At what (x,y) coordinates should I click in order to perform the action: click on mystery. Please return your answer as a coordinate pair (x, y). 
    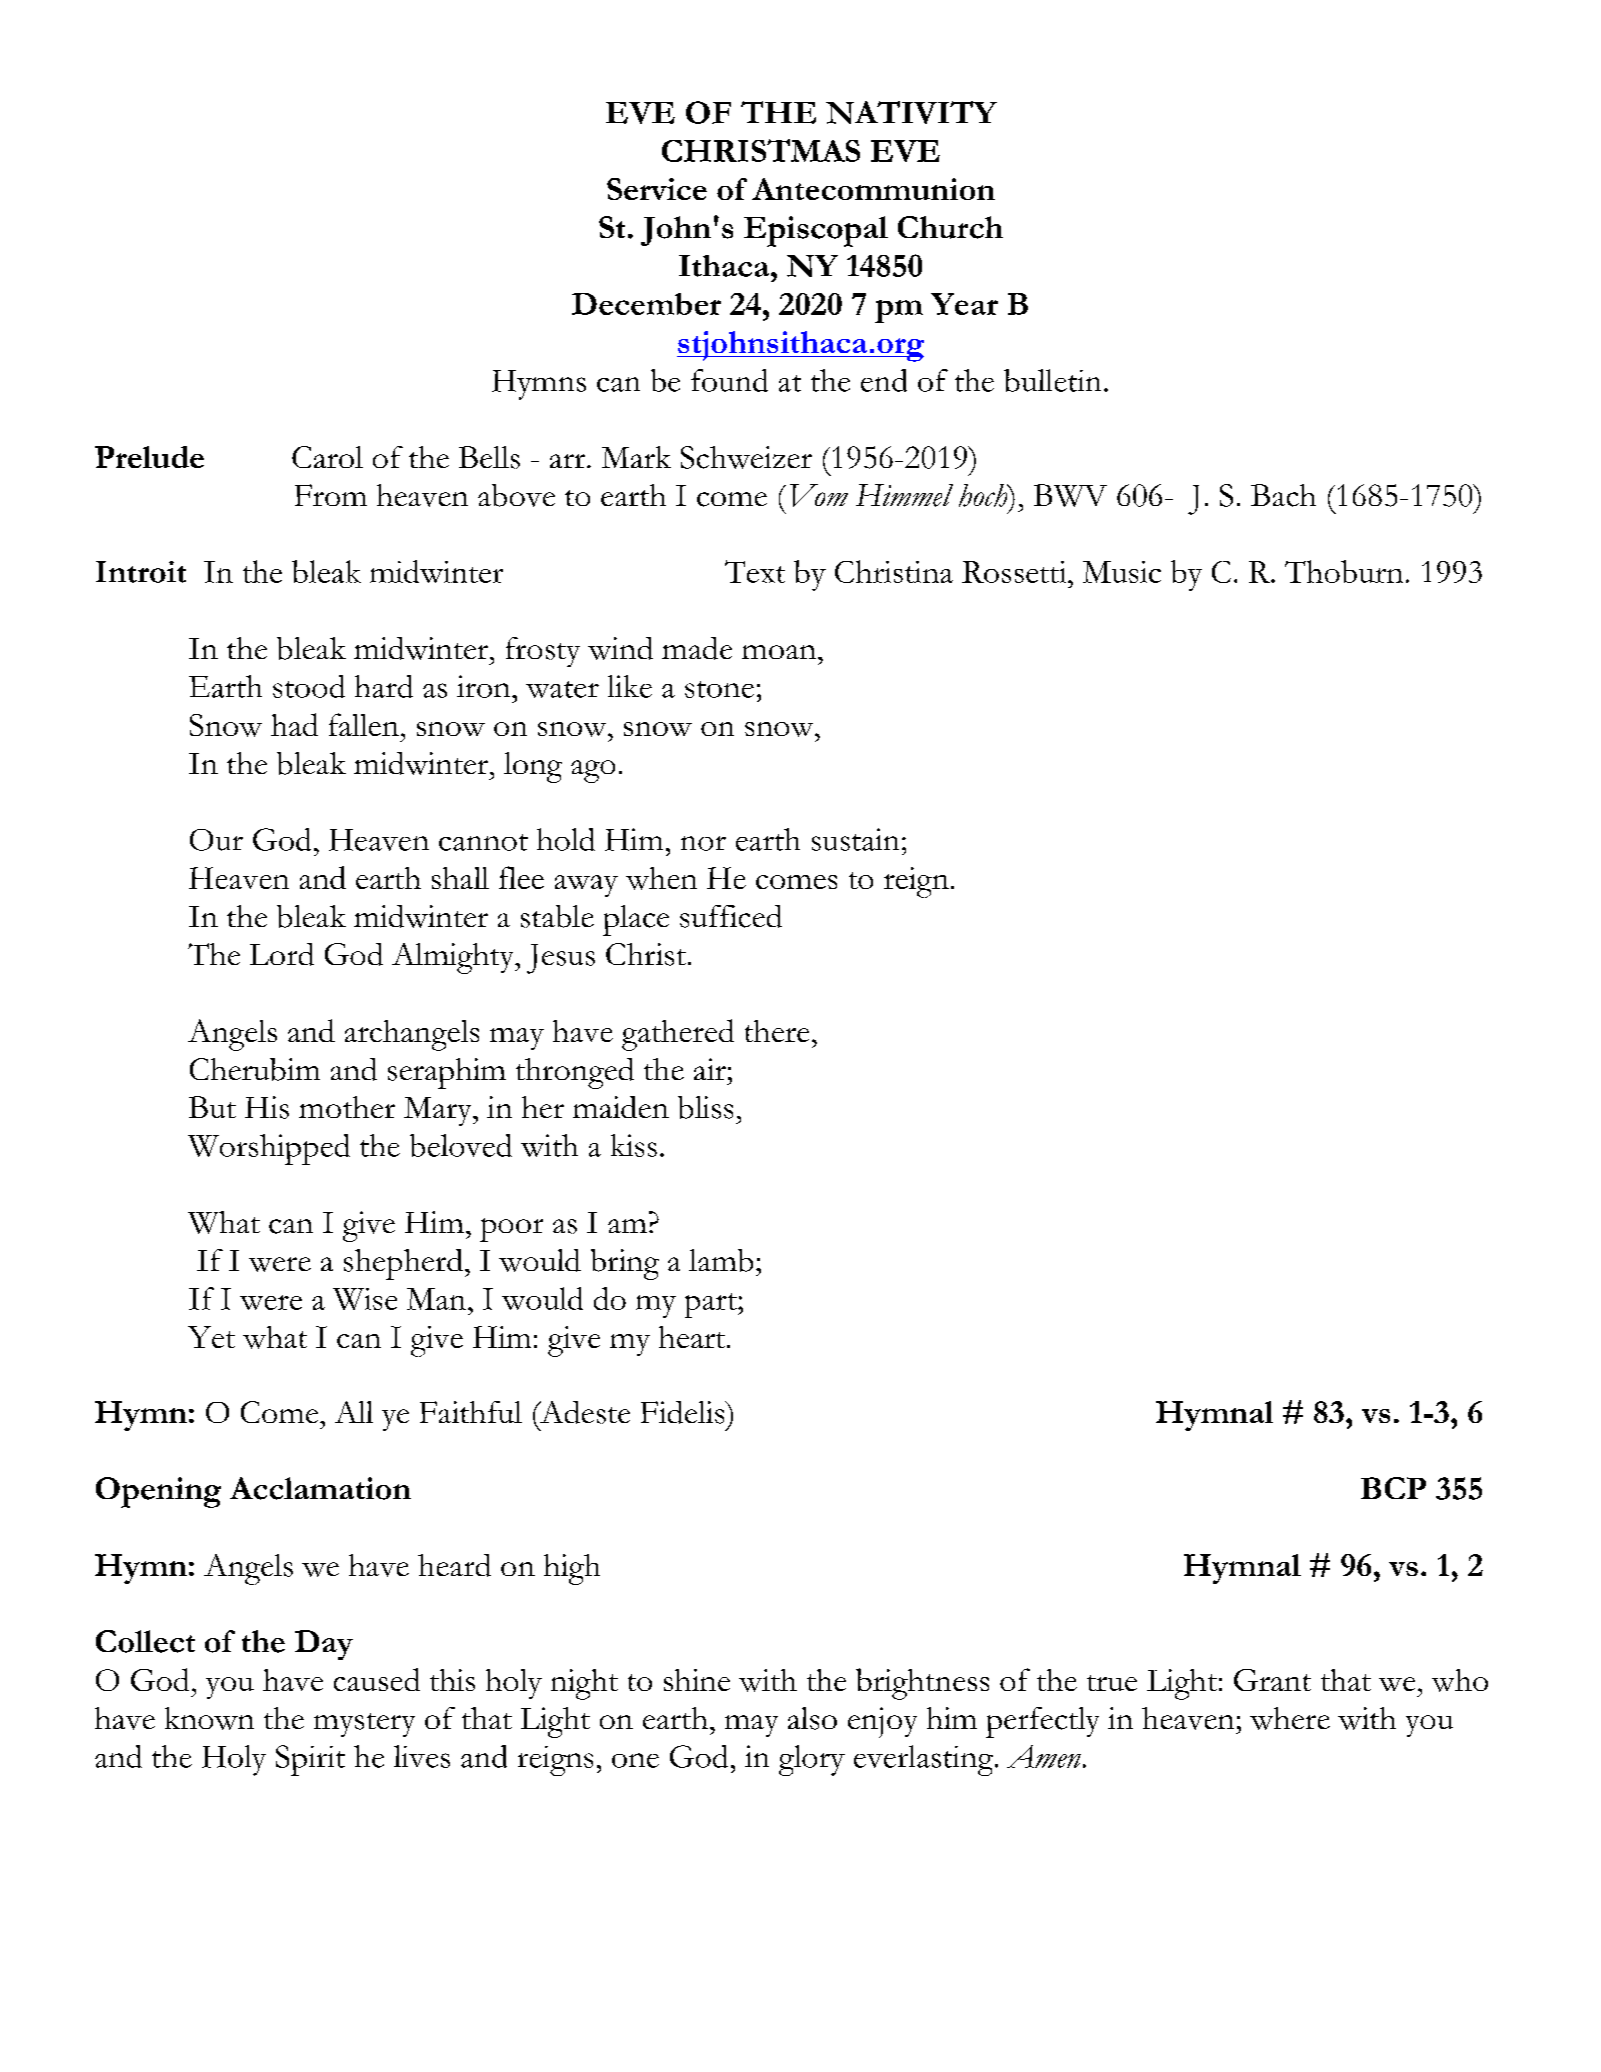
    Looking at the image, I should click on (364, 1725).
